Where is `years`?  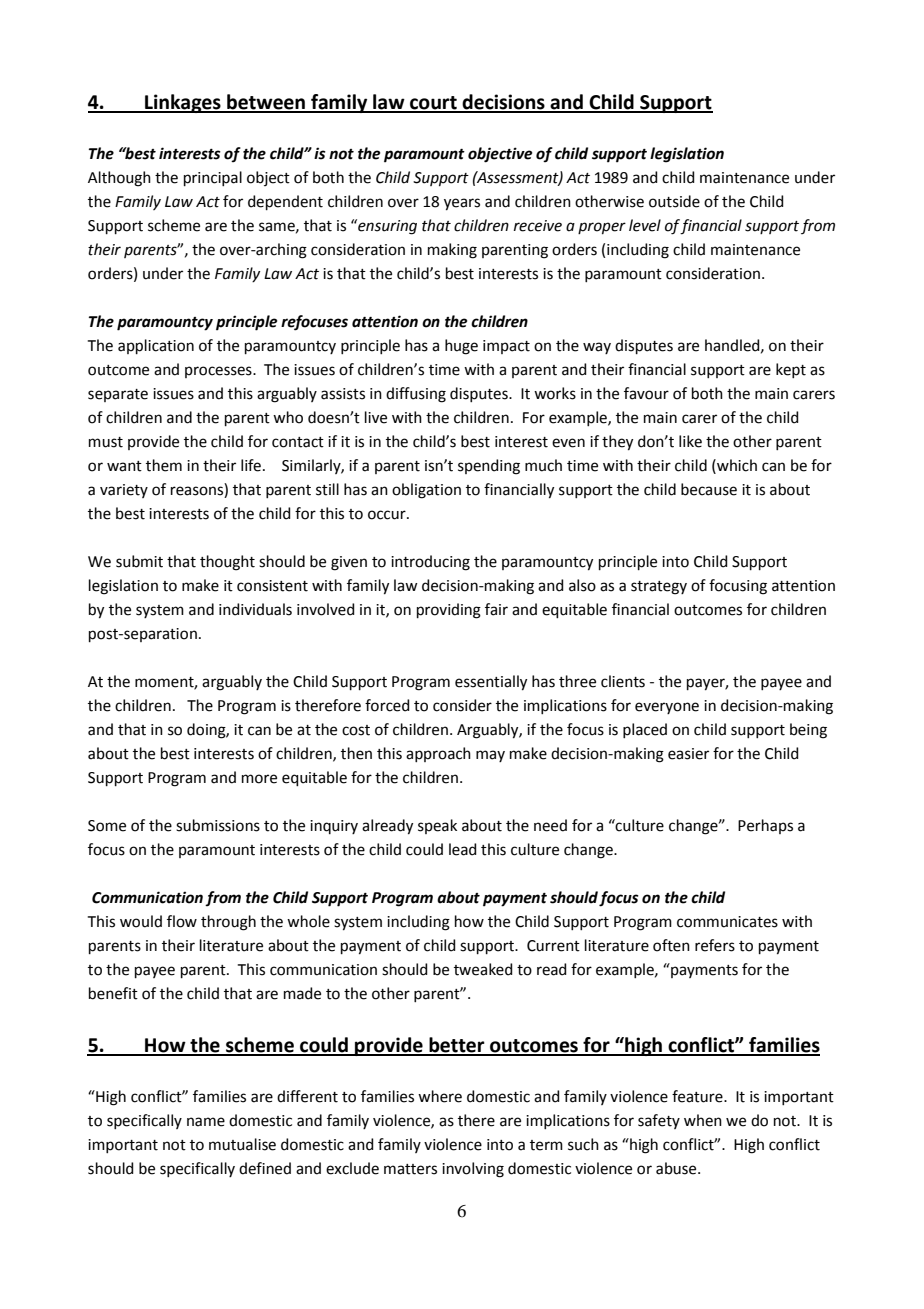 years is located at coordinates (462, 204).
